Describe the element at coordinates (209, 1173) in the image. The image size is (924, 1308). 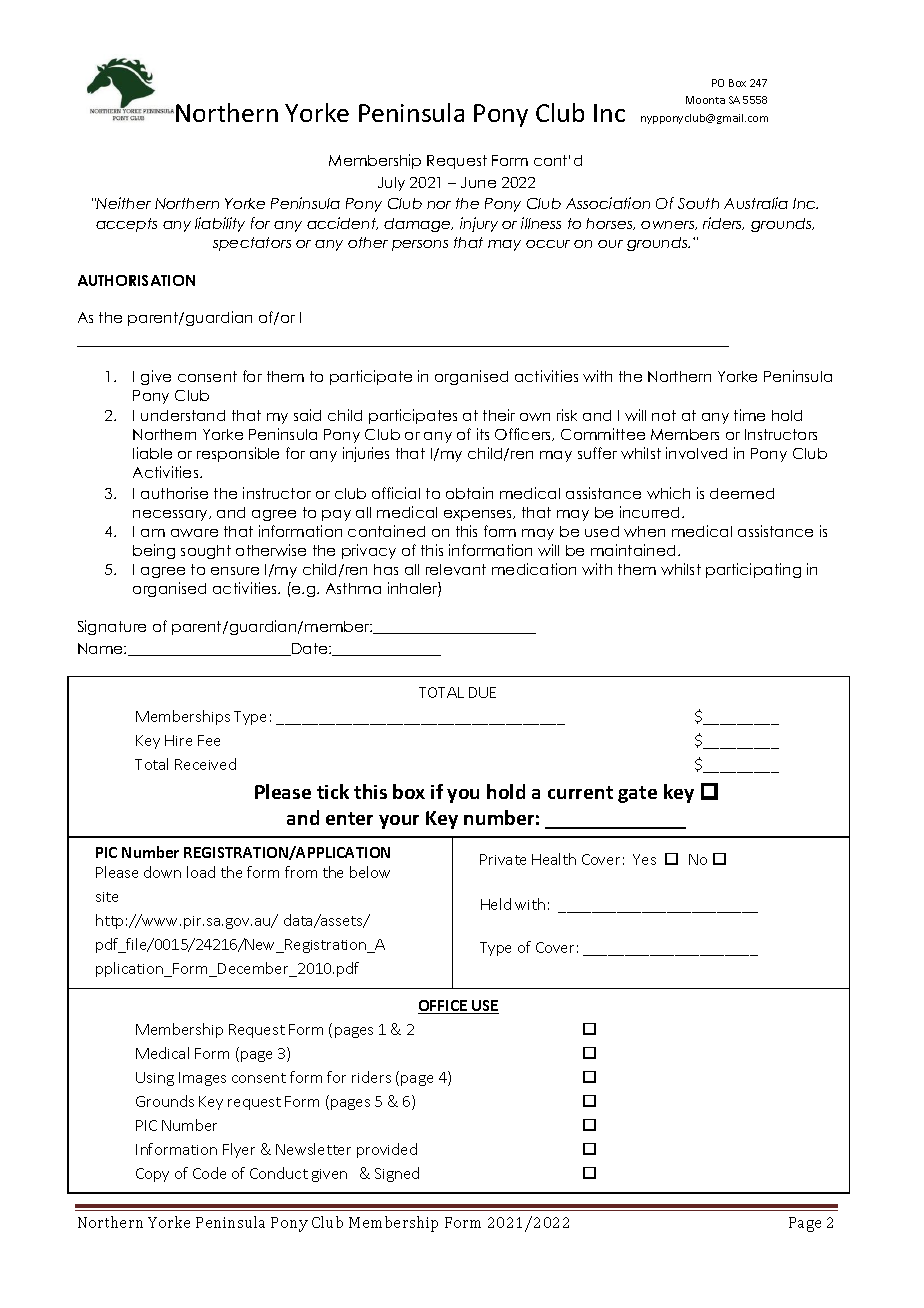
I see `Code` at that location.
